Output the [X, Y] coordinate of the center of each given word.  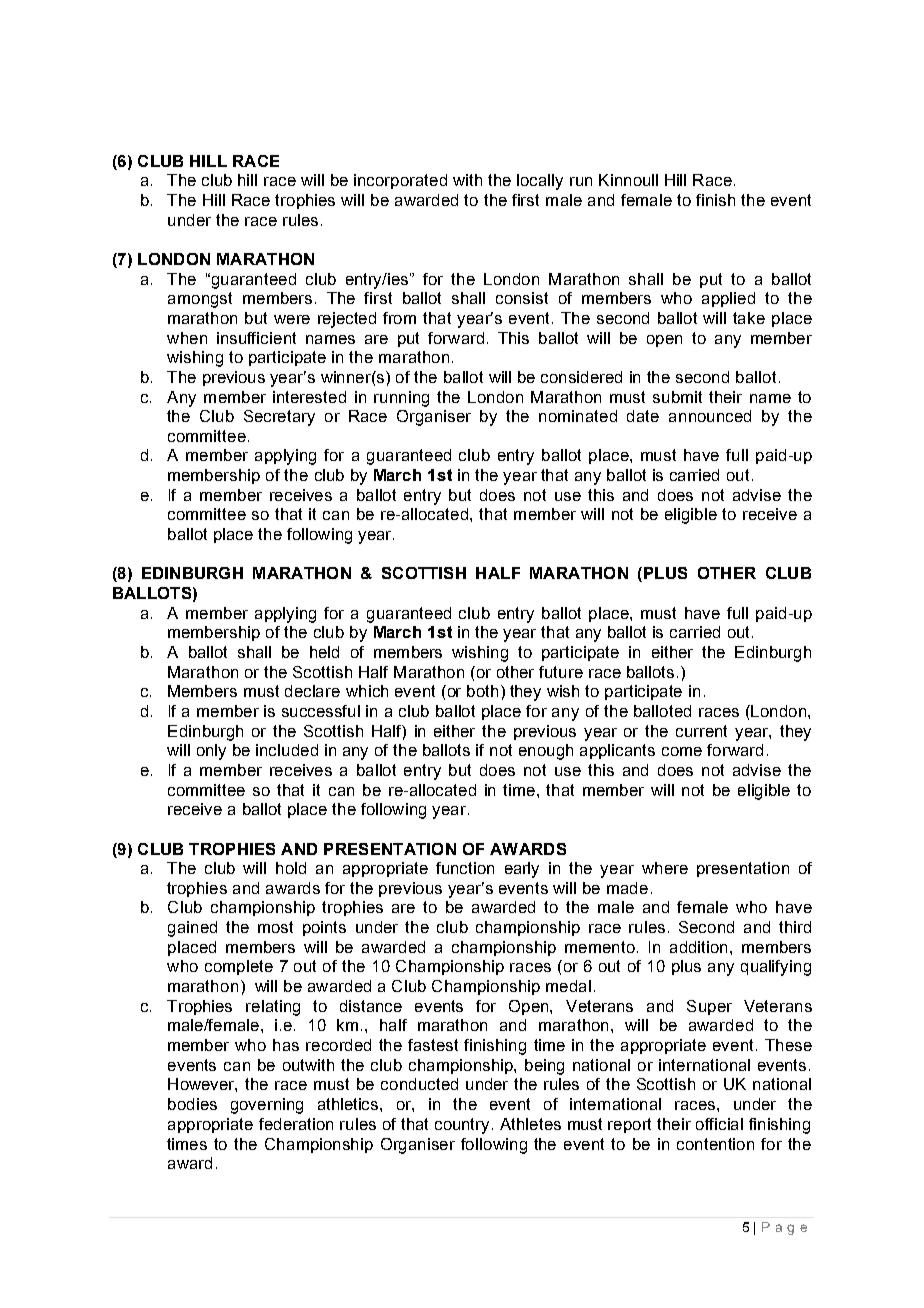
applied [728, 299]
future [561, 672]
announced [710, 416]
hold [291, 868]
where [665, 868]
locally [540, 182]
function [465, 868]
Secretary [279, 418]
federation [296, 1124]
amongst [200, 300]
